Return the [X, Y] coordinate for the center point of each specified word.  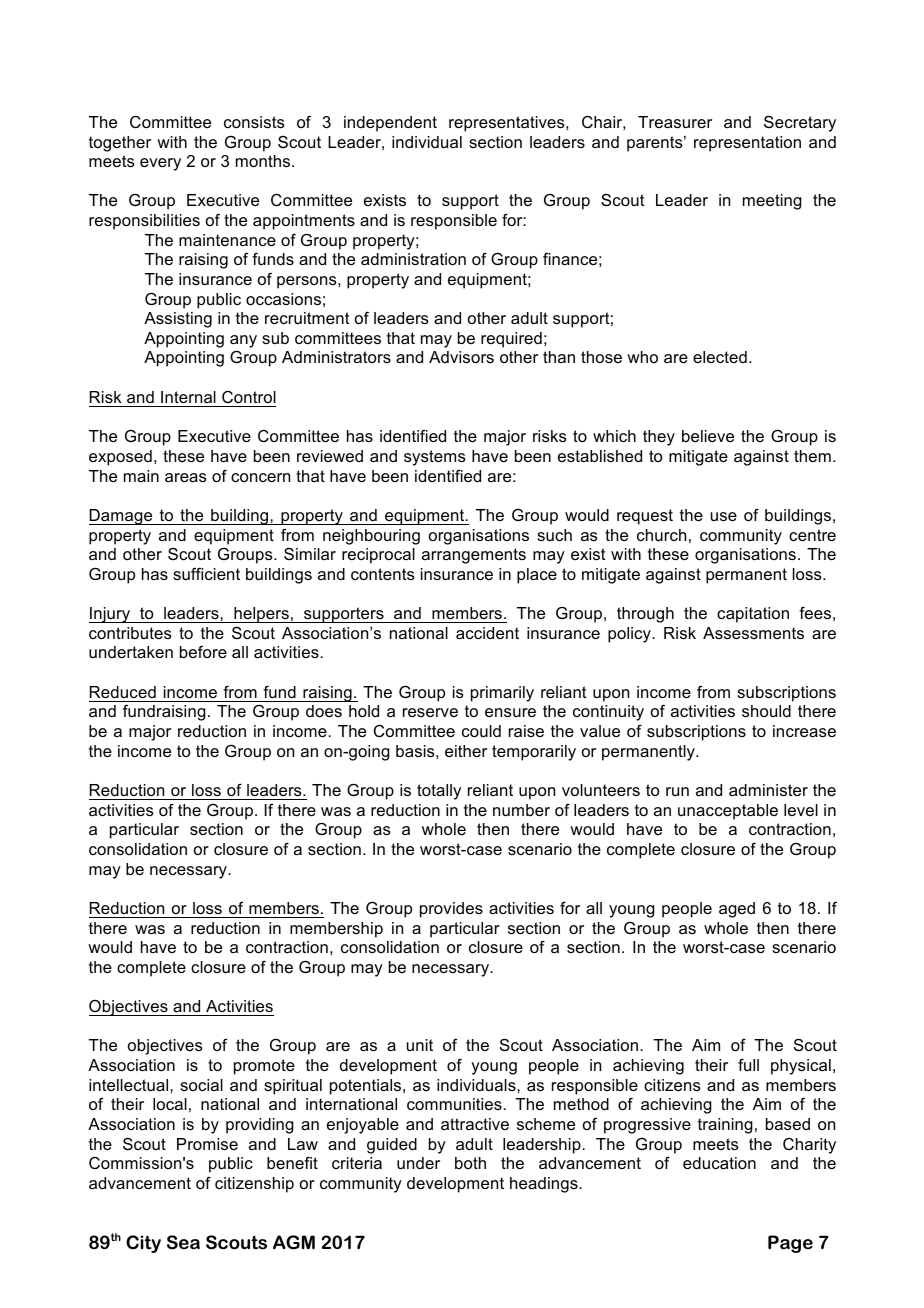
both [470, 1163]
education [719, 1163]
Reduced [123, 692]
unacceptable [728, 812]
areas [186, 477]
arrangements [474, 556]
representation [747, 144]
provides [451, 910]
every [160, 164]
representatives [508, 124]
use [724, 516]
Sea [183, 1242]
